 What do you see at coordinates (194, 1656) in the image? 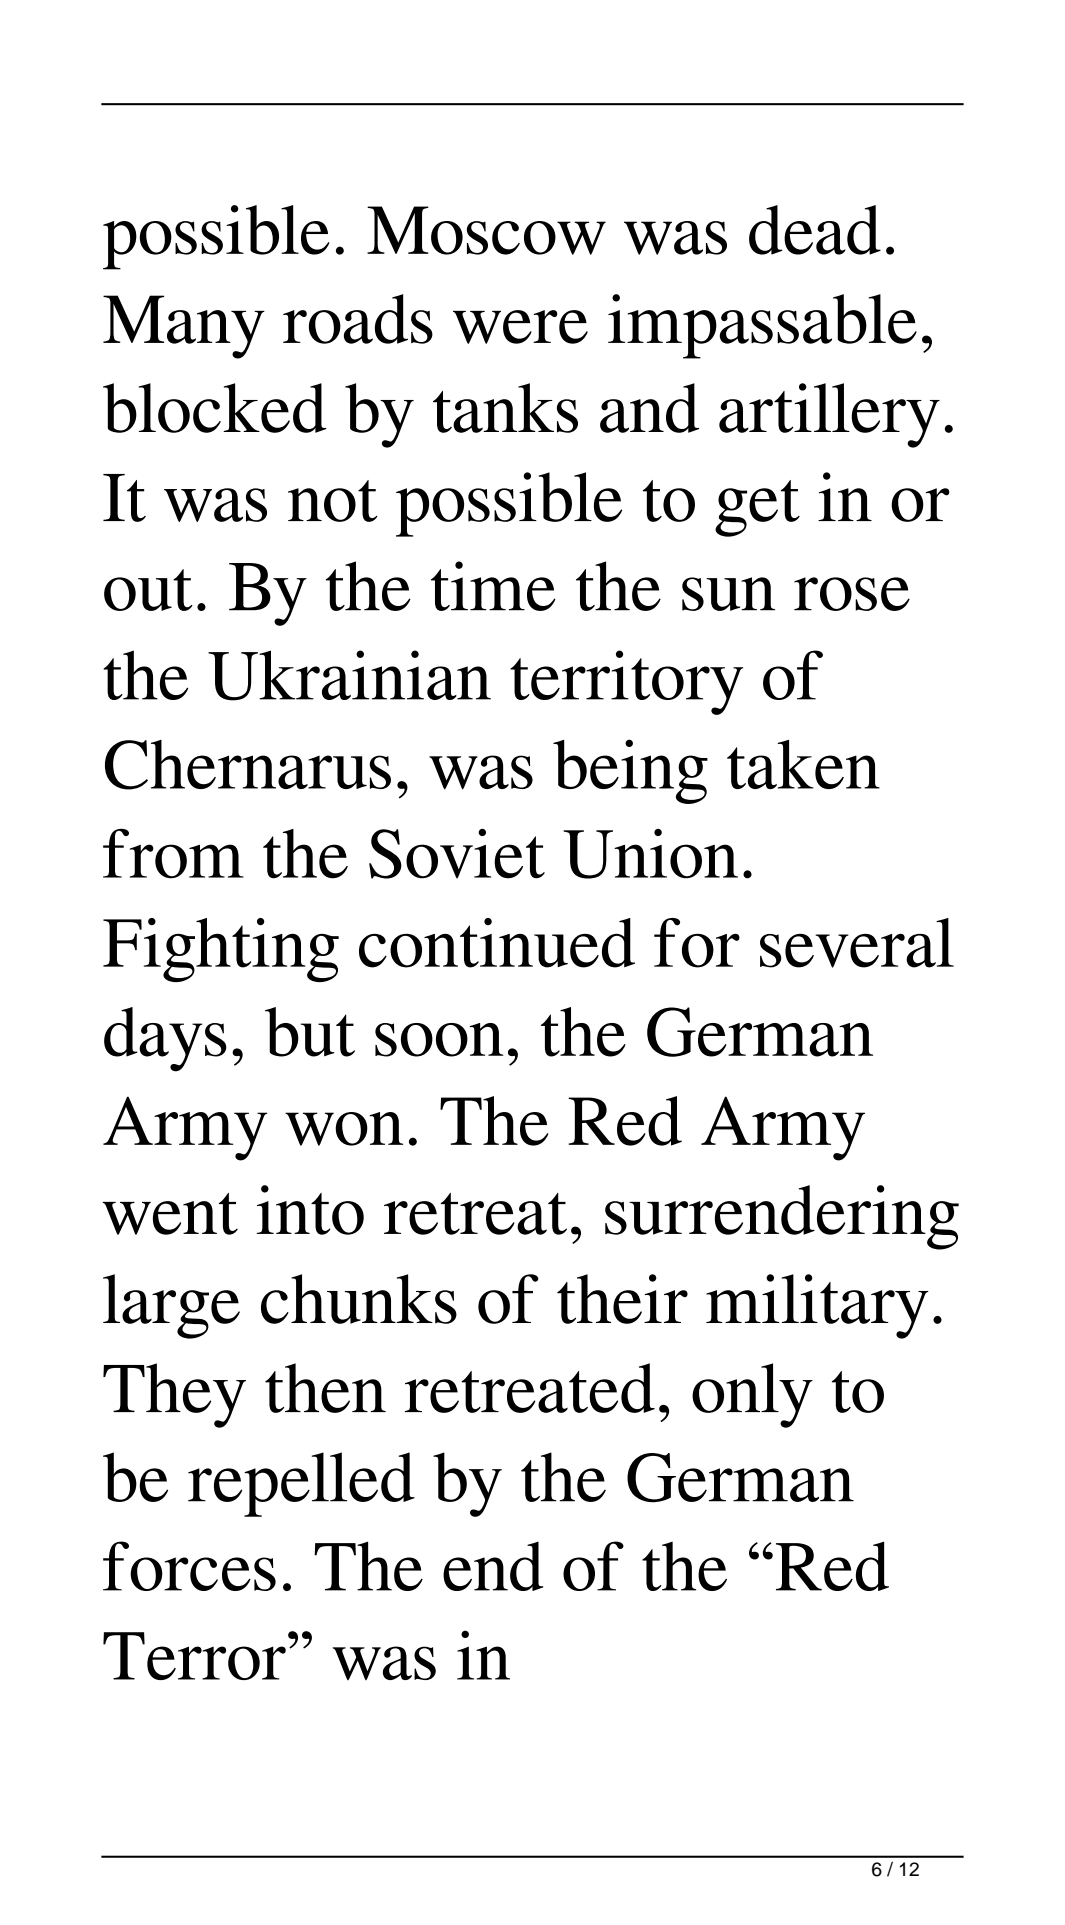
I see `Terror` at bounding box center [194, 1656].
